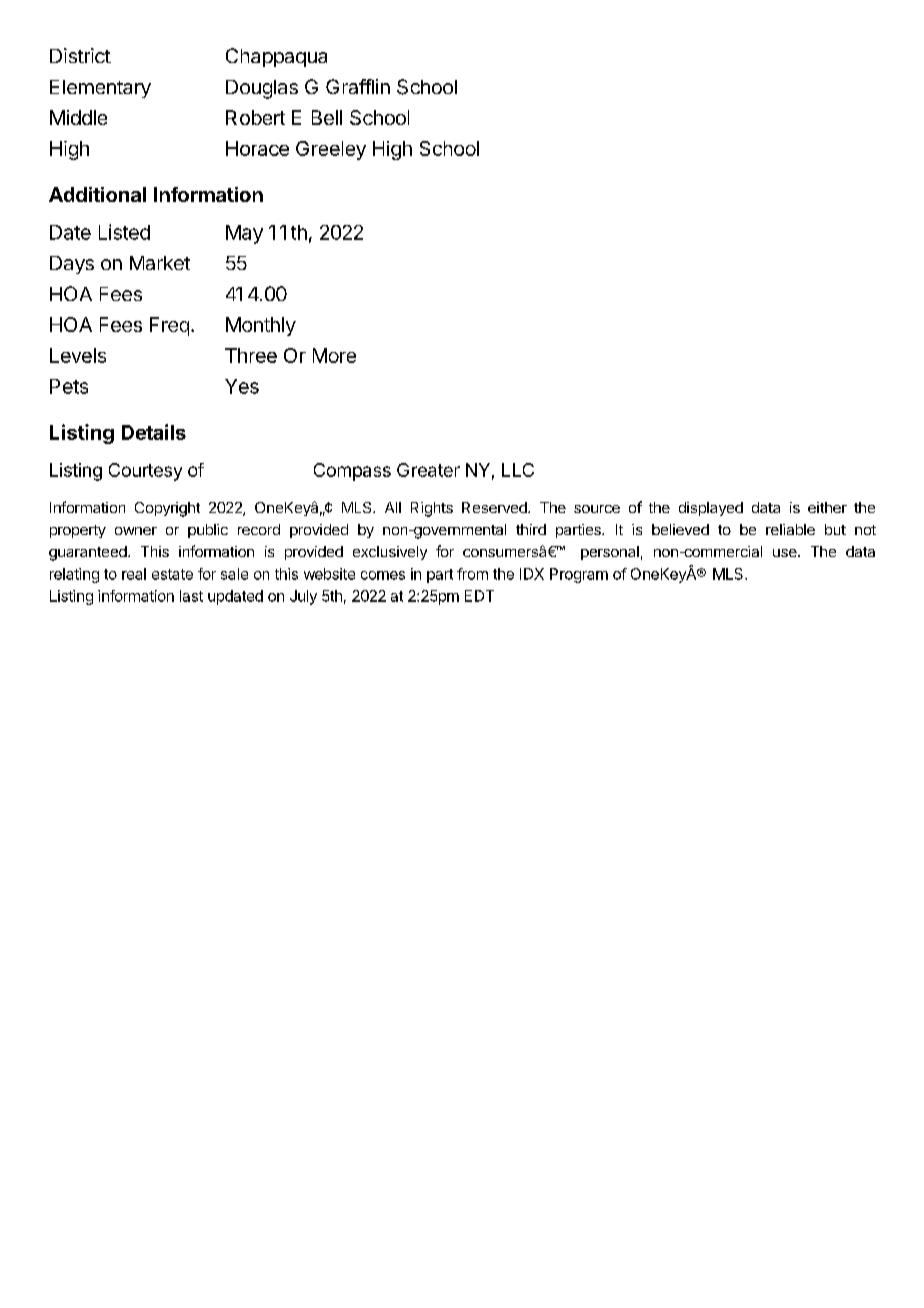 Image resolution: width=924 pixels, height=1308 pixels. Describe the element at coordinates (327, 117) in the screenshot. I see `Bell` at that location.
